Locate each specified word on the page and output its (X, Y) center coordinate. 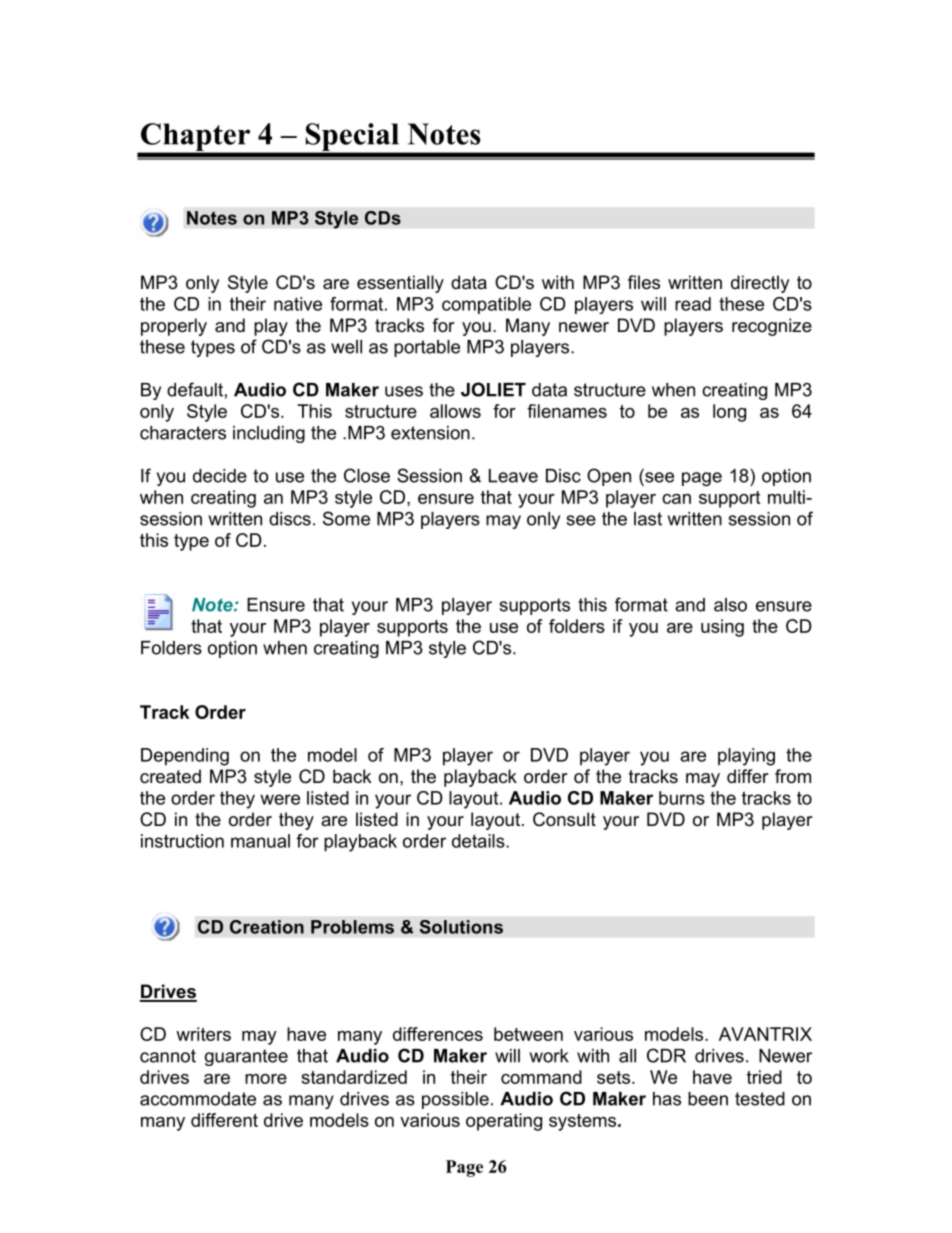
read (693, 304)
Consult (564, 819)
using (722, 628)
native (298, 304)
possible (455, 1100)
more (266, 1079)
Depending (185, 757)
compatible (486, 305)
